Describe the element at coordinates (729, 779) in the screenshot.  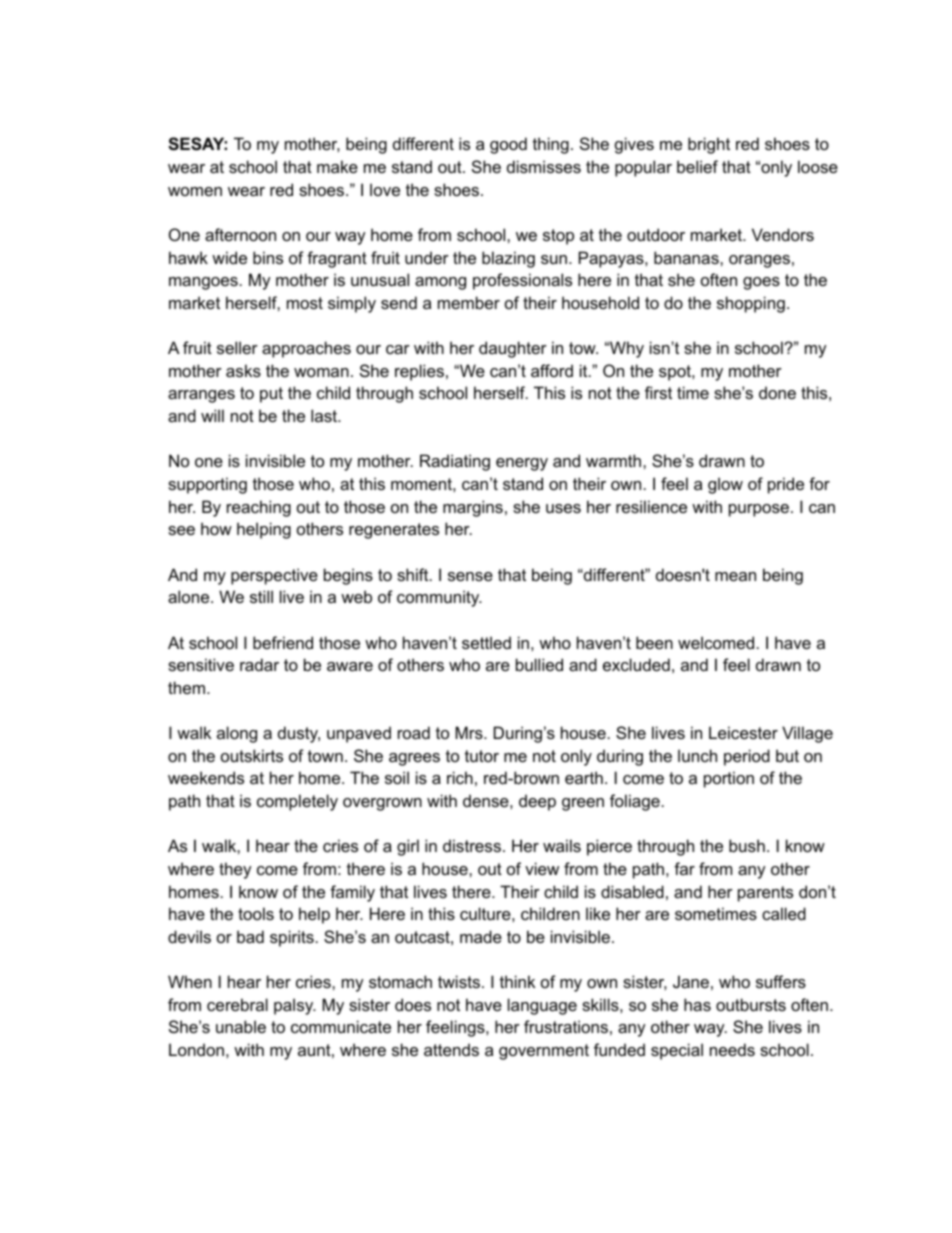
I see `portion` at that location.
